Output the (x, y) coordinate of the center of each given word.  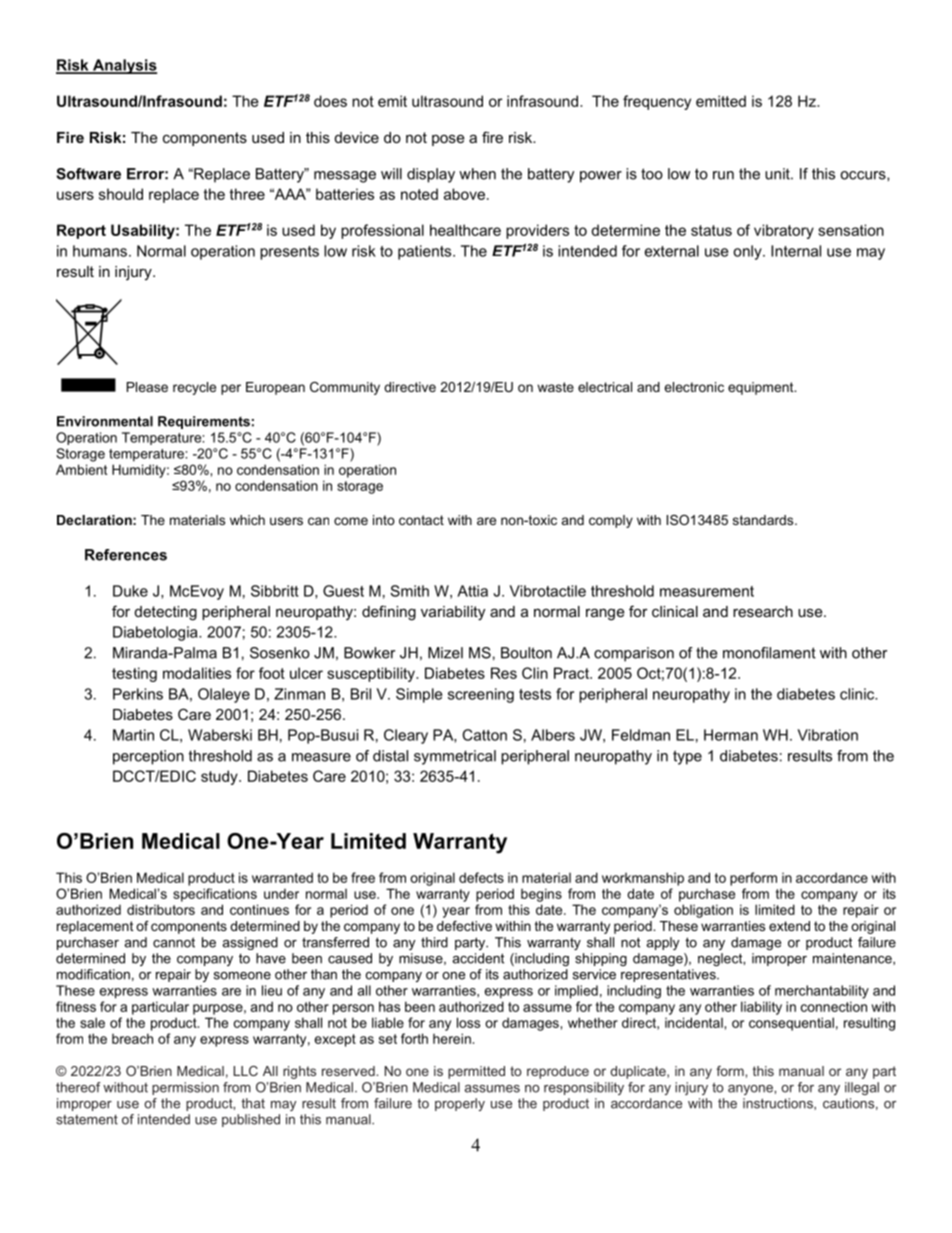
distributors (161, 909)
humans (100, 251)
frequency (657, 102)
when (477, 174)
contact (421, 520)
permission (185, 1088)
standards (764, 520)
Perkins (138, 694)
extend (789, 926)
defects (481, 877)
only (748, 252)
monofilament (769, 653)
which (247, 520)
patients (426, 252)
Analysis (123, 66)
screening (481, 695)
